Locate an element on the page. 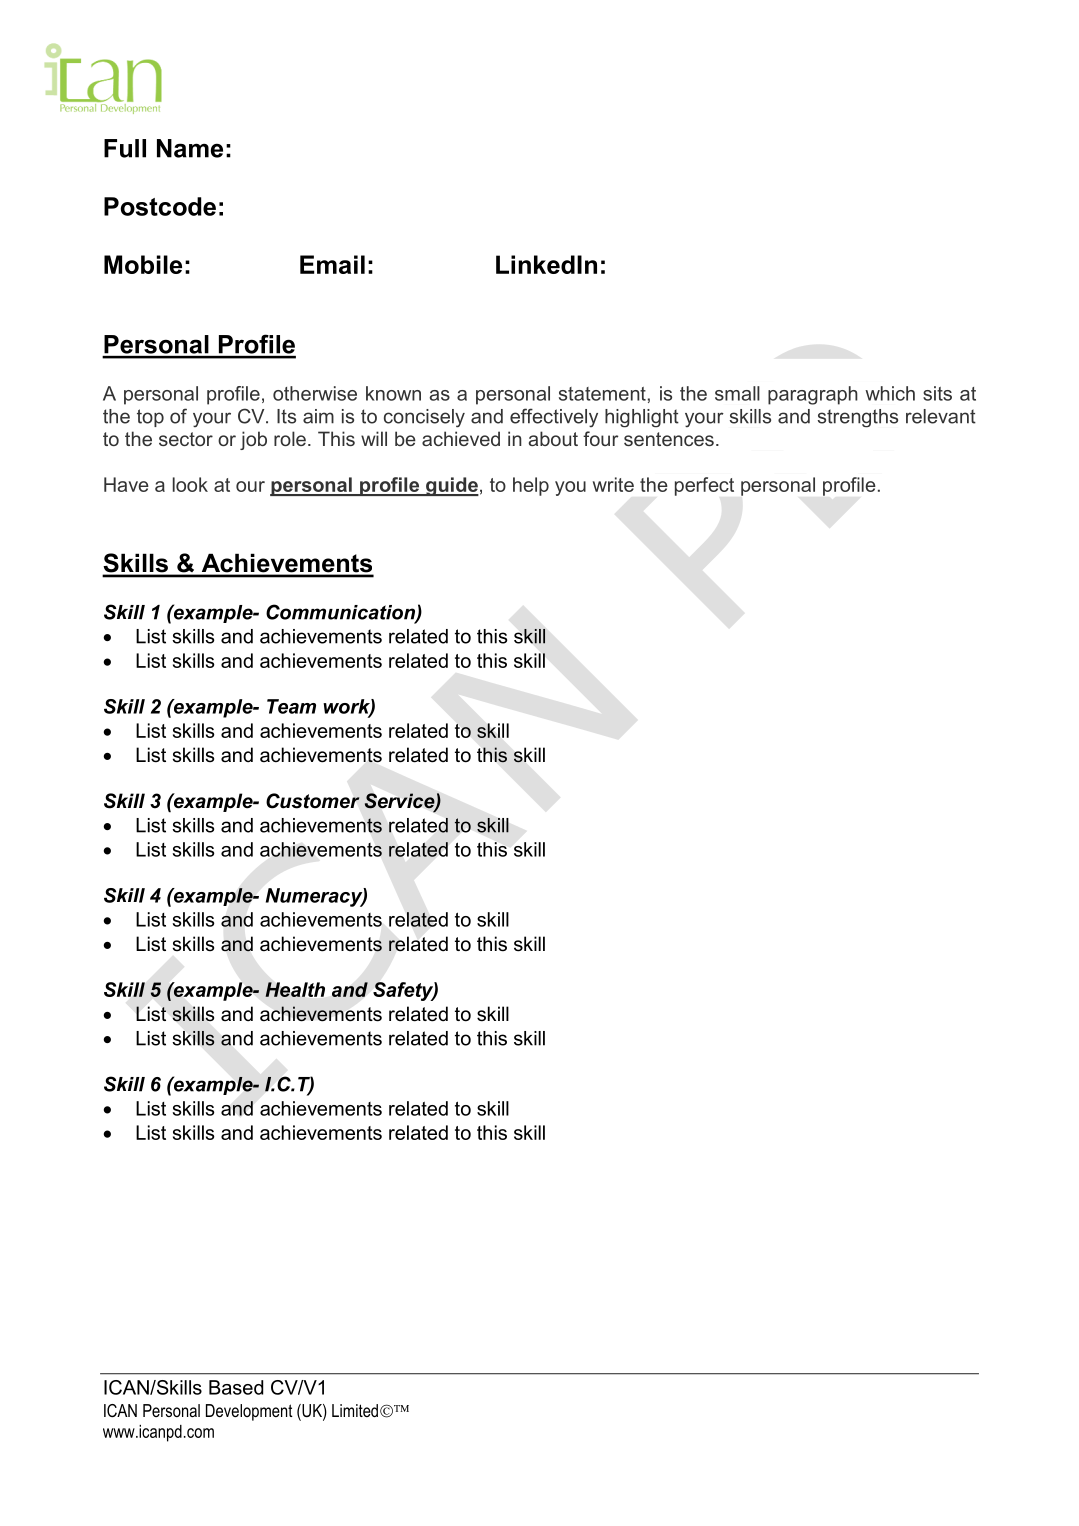 The image size is (1079, 1526). perfect is located at coordinates (704, 486).
